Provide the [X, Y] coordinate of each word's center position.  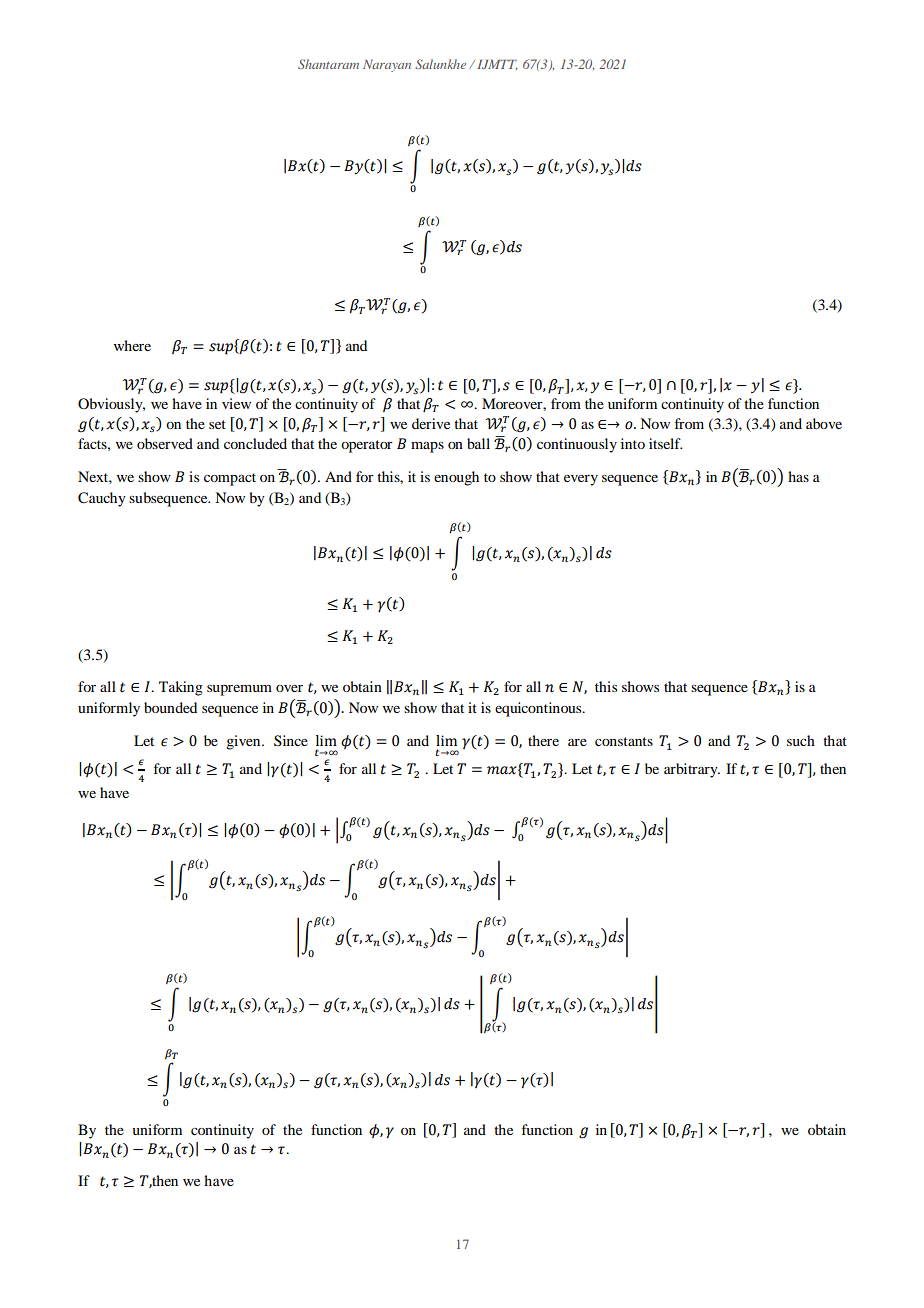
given [244, 742]
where [132, 345]
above [824, 423]
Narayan [387, 66]
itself [666, 443]
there [543, 740]
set [217, 424]
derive [431, 423]
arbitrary [692, 770]
